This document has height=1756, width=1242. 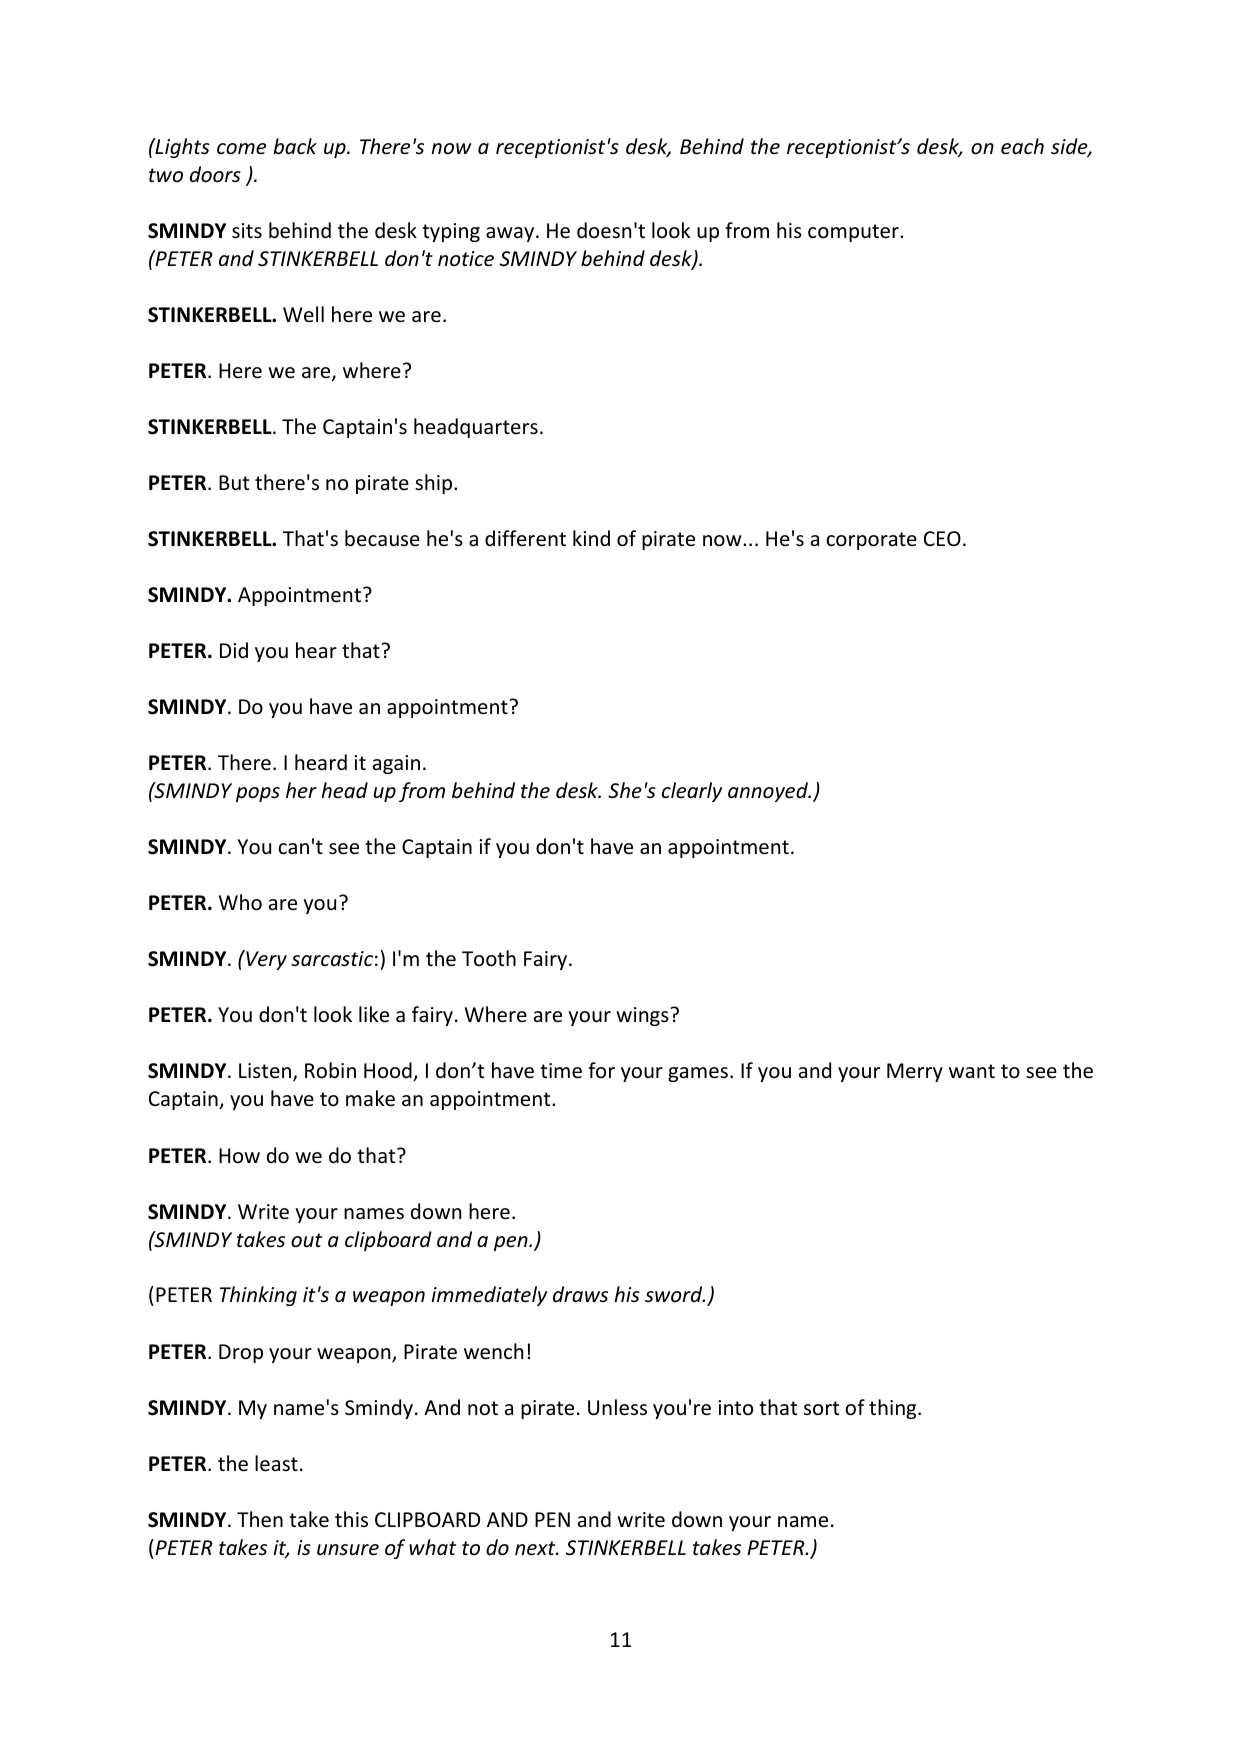 What do you see at coordinates (769, 792) in the document?
I see `annoyed` at bounding box center [769, 792].
